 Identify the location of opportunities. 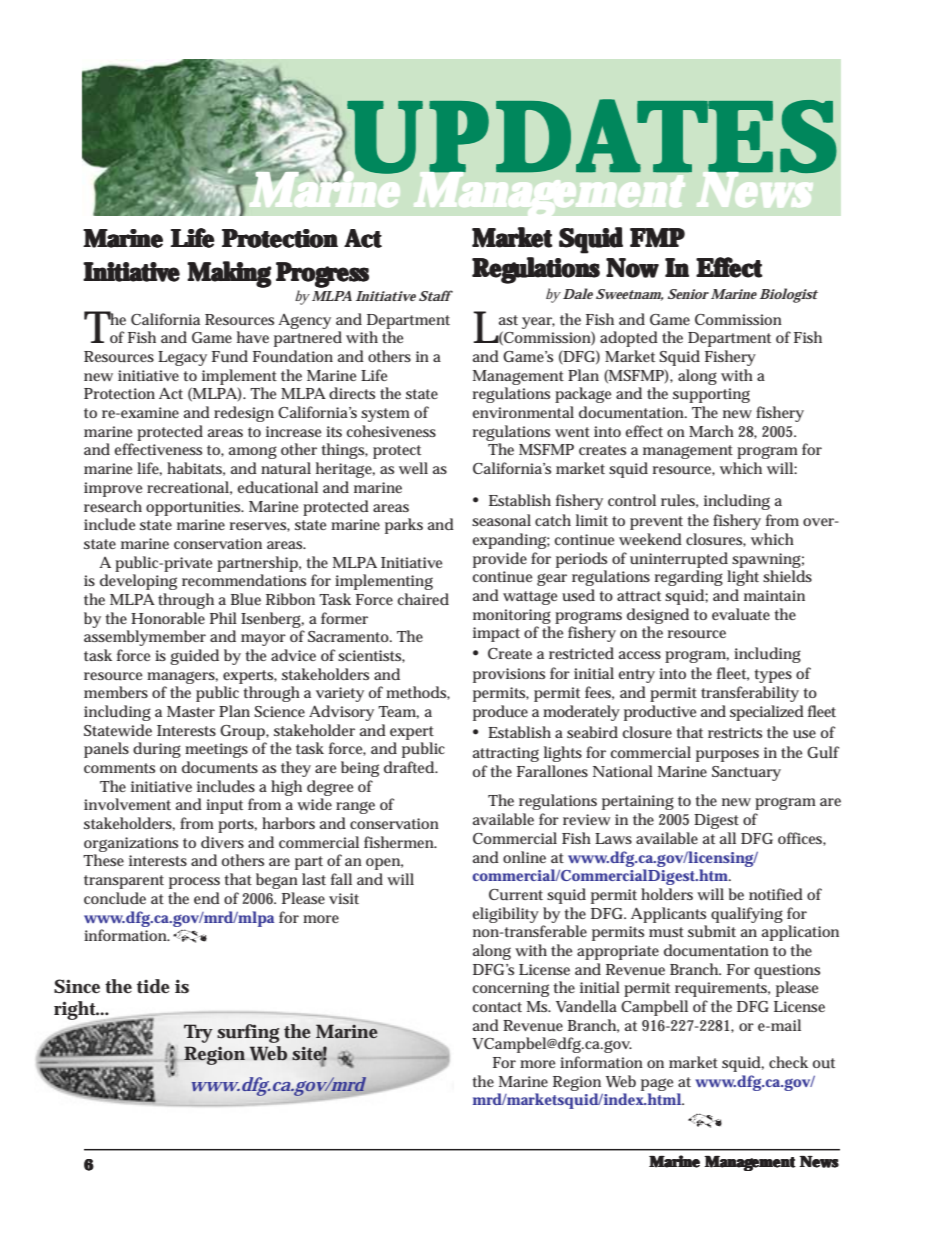
(195, 508).
